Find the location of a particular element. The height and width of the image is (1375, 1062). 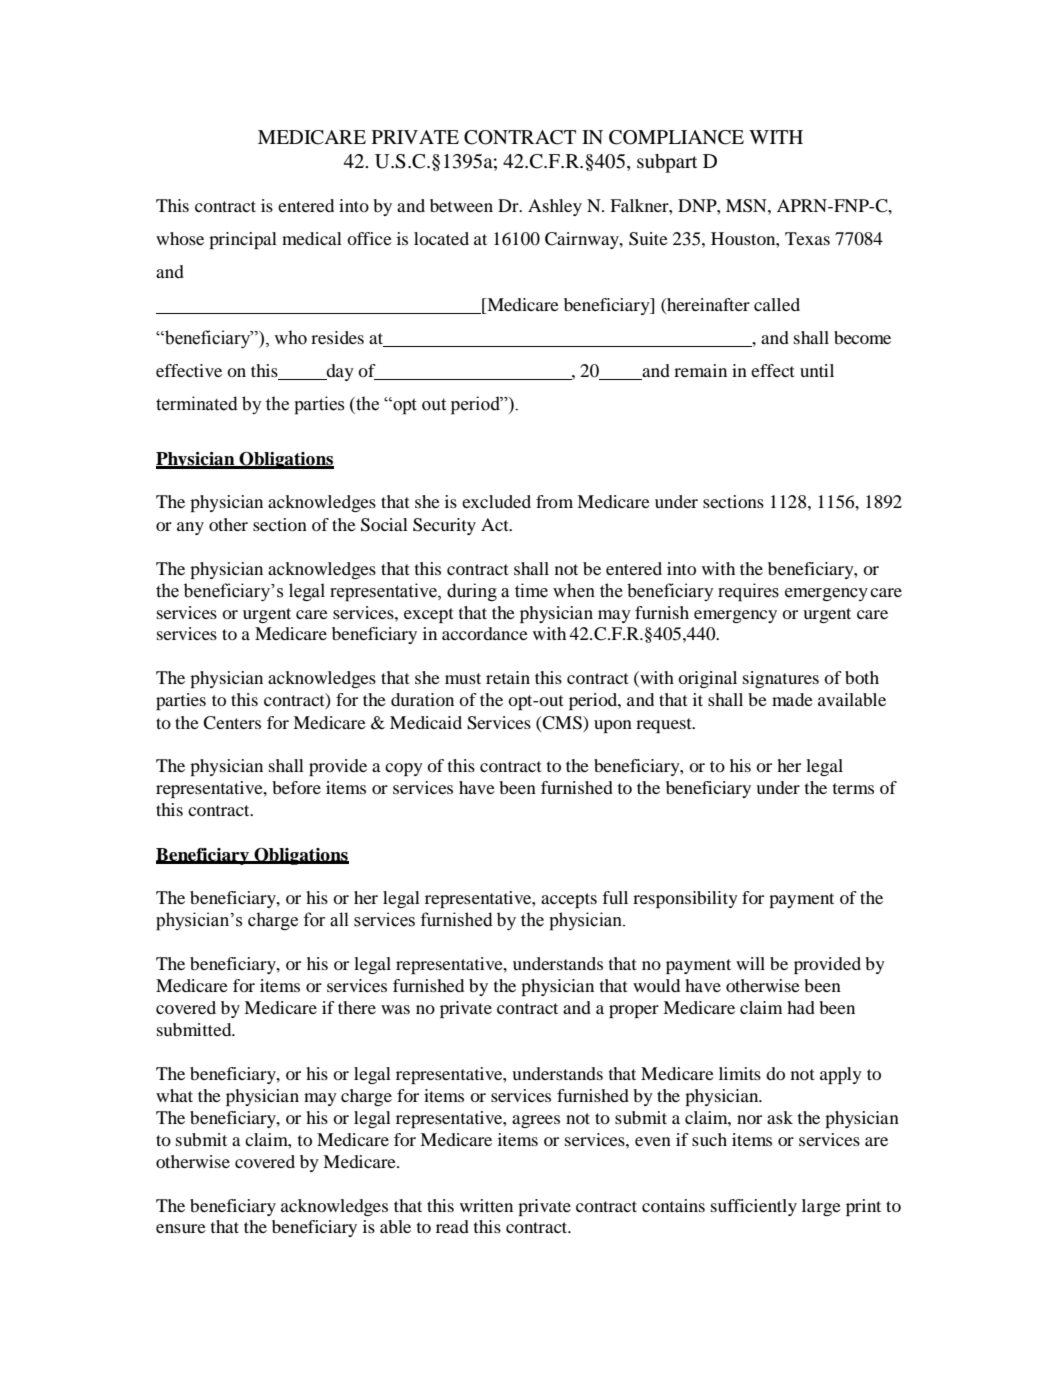

principal is located at coordinates (243, 240).
